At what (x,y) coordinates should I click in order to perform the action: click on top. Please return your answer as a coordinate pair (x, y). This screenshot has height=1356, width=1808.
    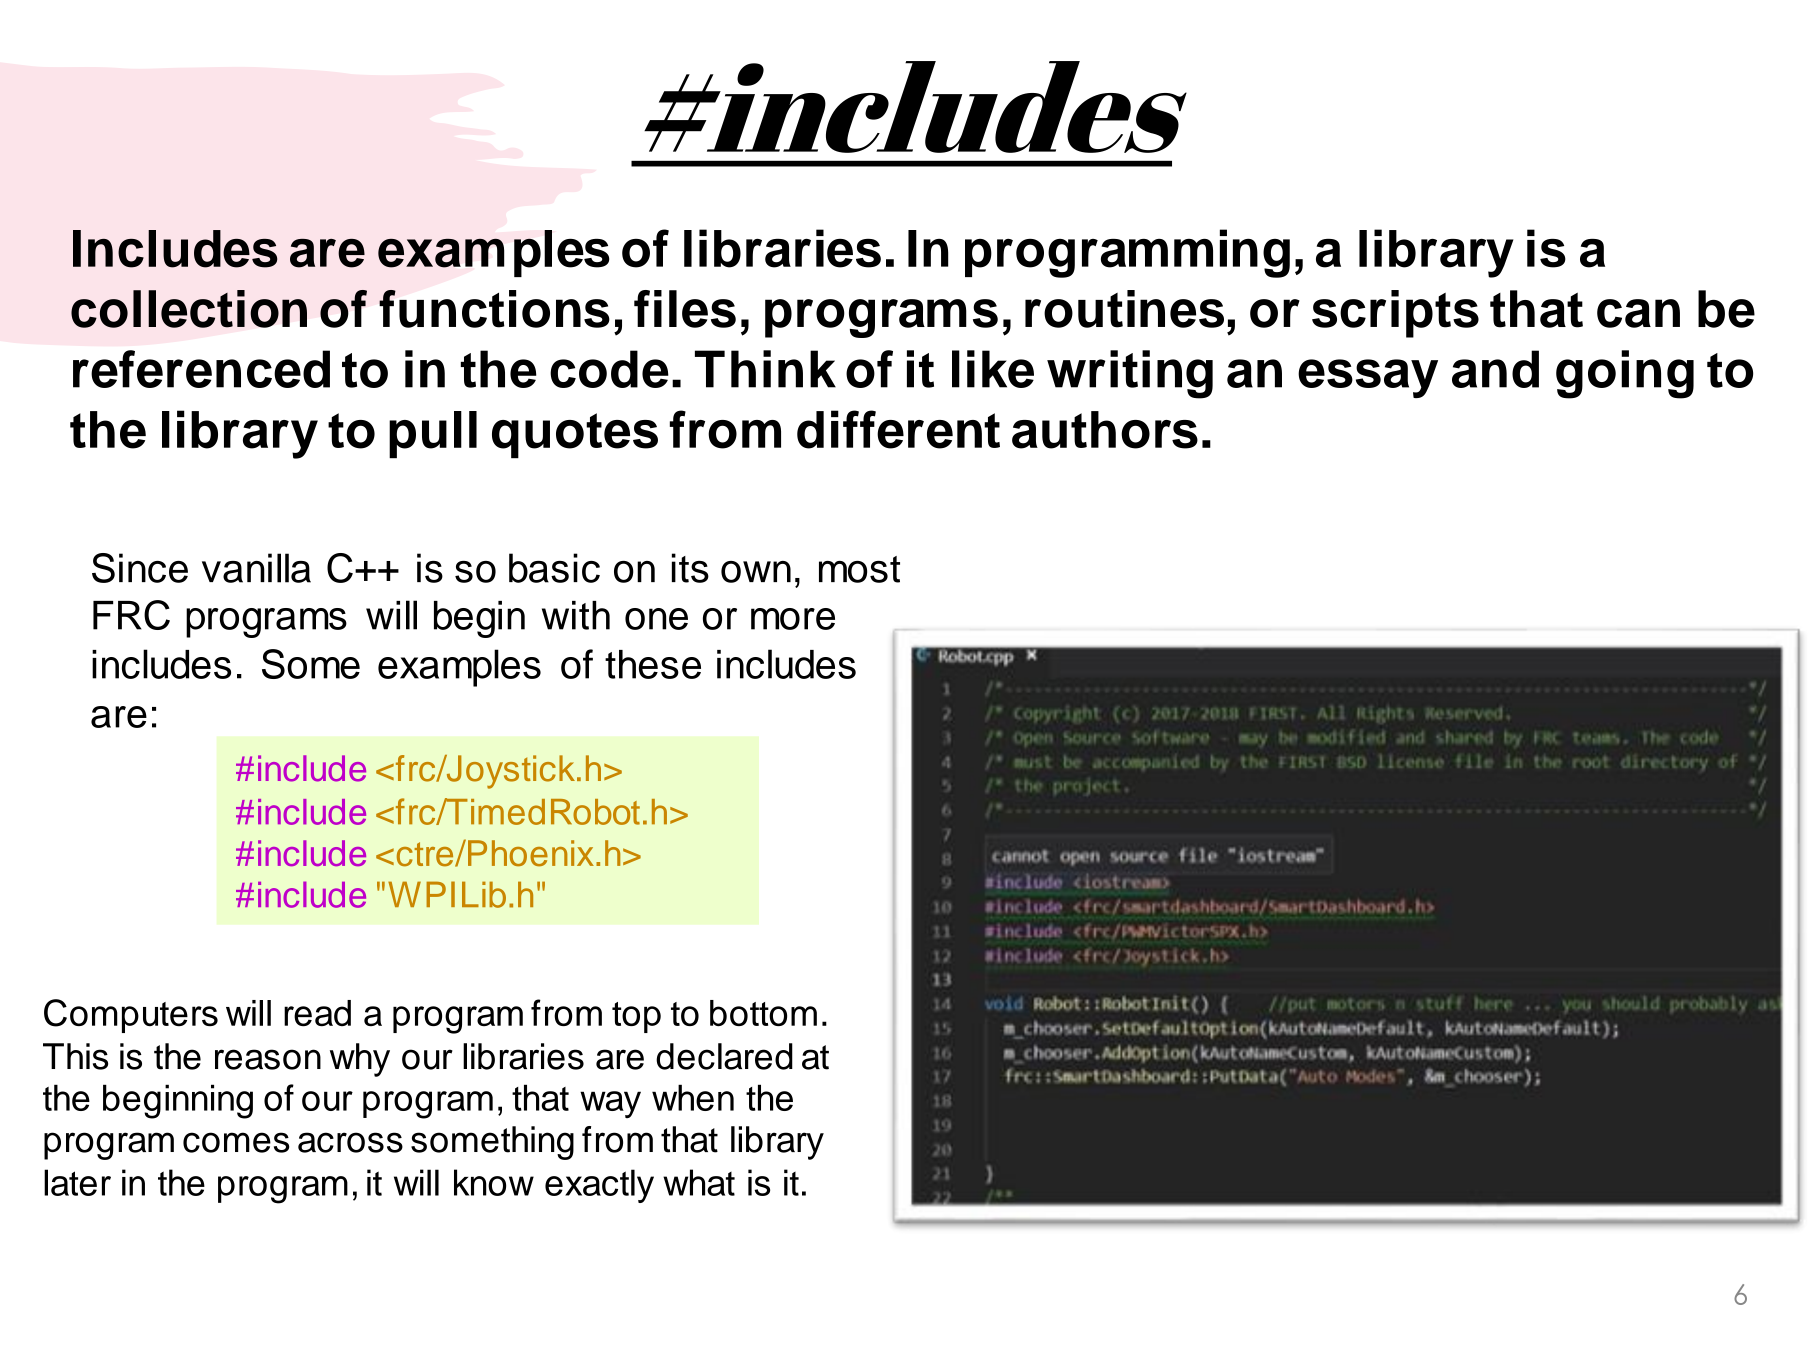
    Looking at the image, I should click on (636, 1017).
